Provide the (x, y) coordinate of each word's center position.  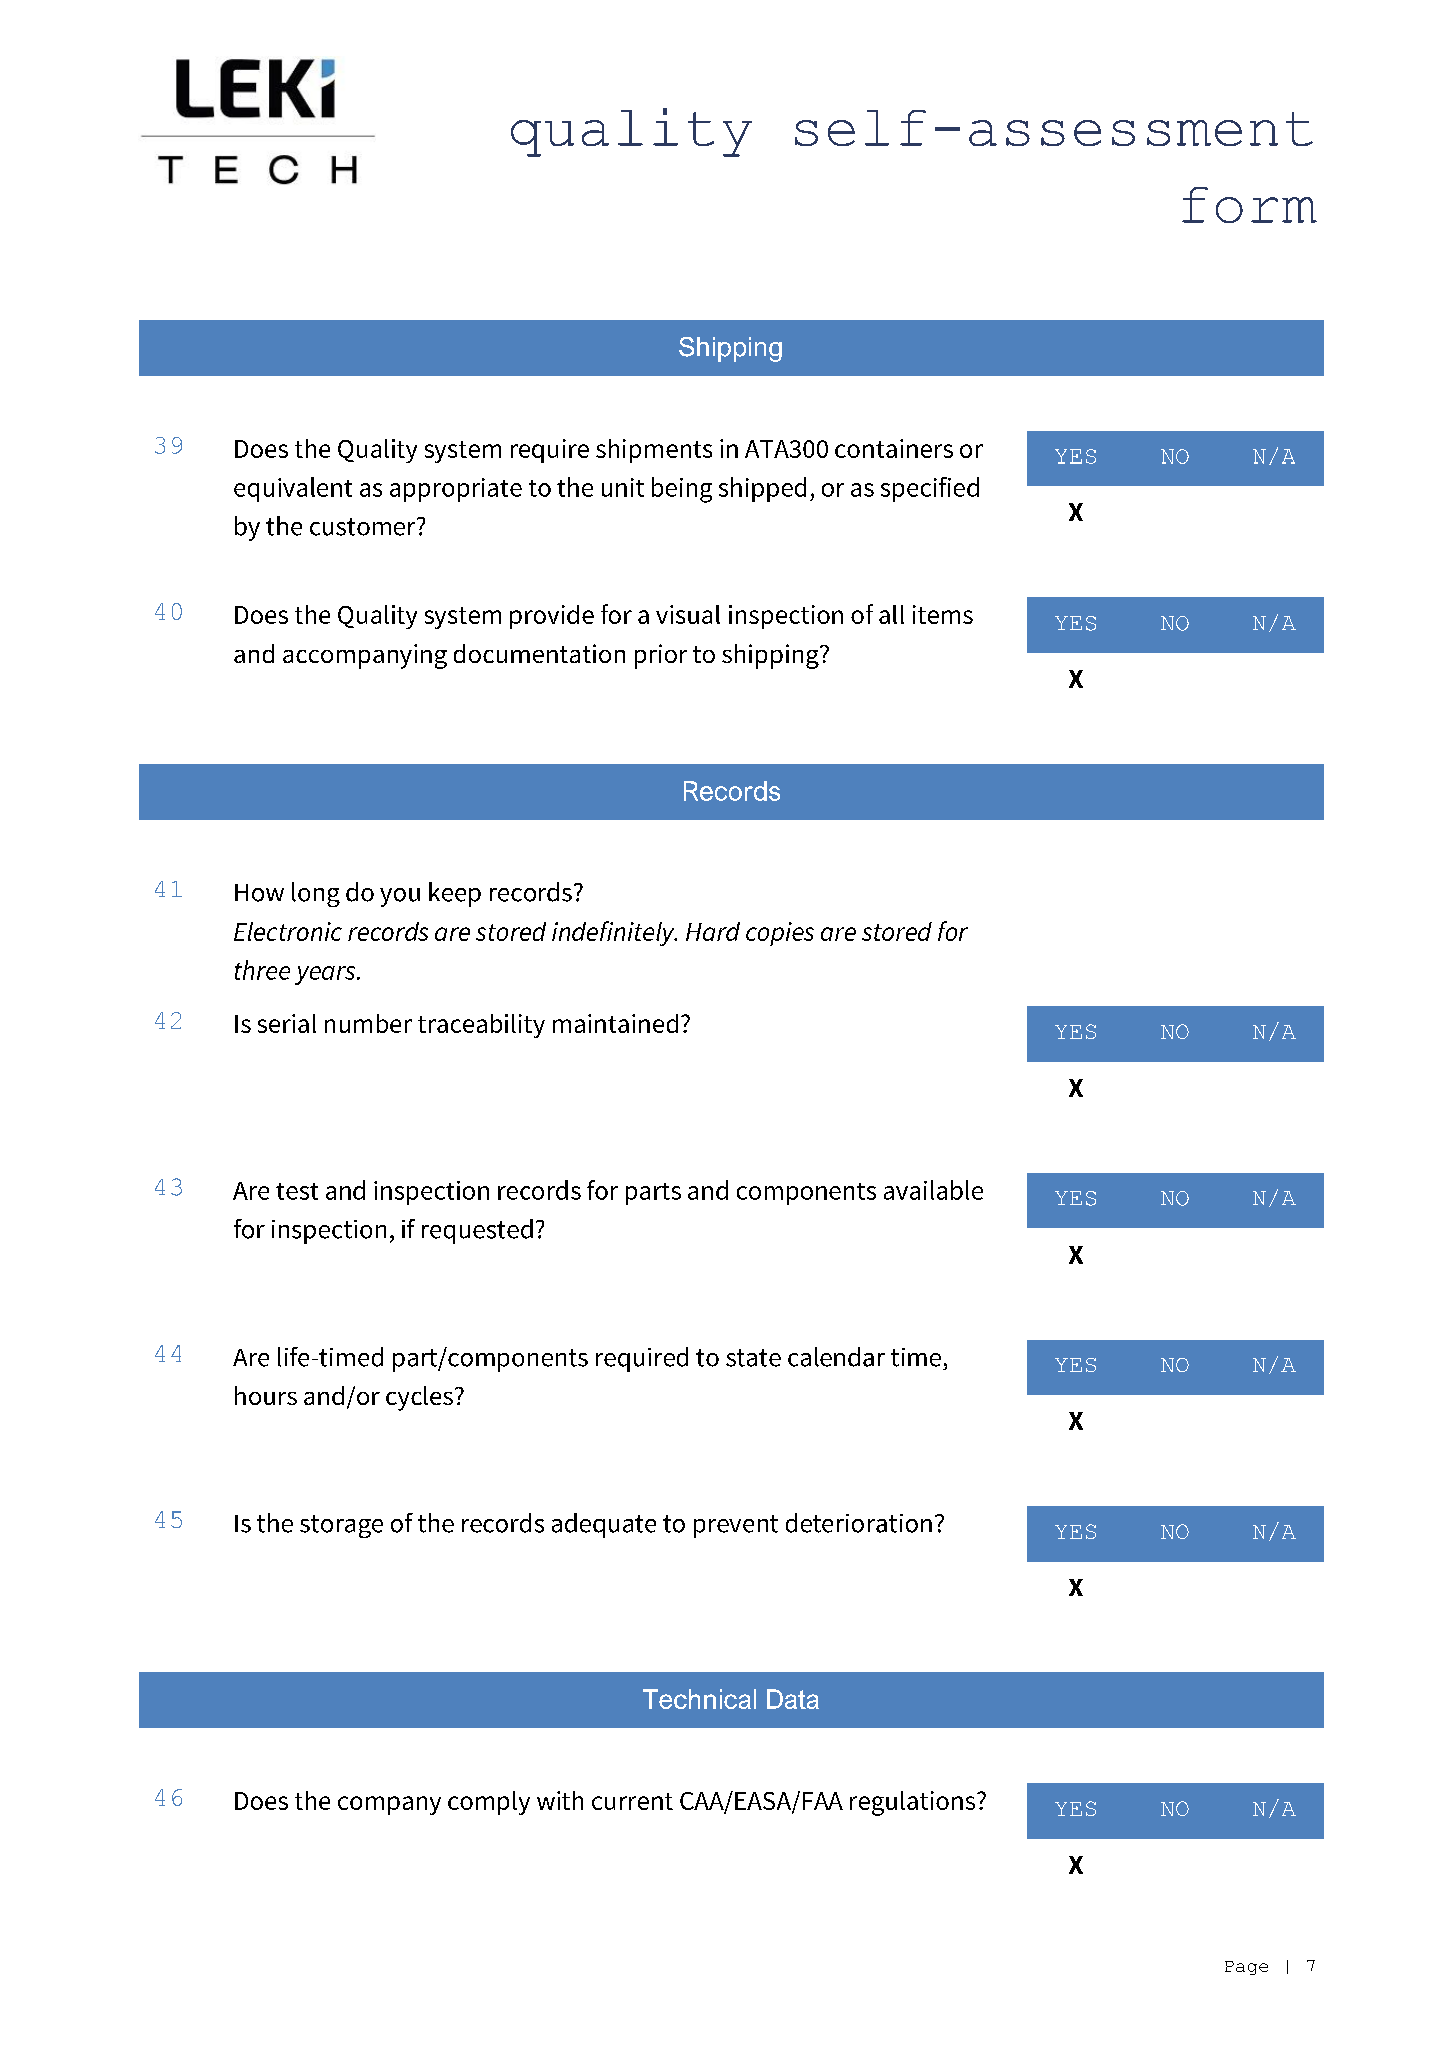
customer (364, 527)
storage (341, 1526)
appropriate (456, 490)
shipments (654, 451)
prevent (736, 1526)
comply (489, 1803)
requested (477, 1231)
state (753, 1358)
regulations (914, 1803)
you (400, 897)
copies (780, 934)
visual (688, 614)
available (933, 1190)
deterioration (859, 1523)
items (943, 614)
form (1249, 205)
